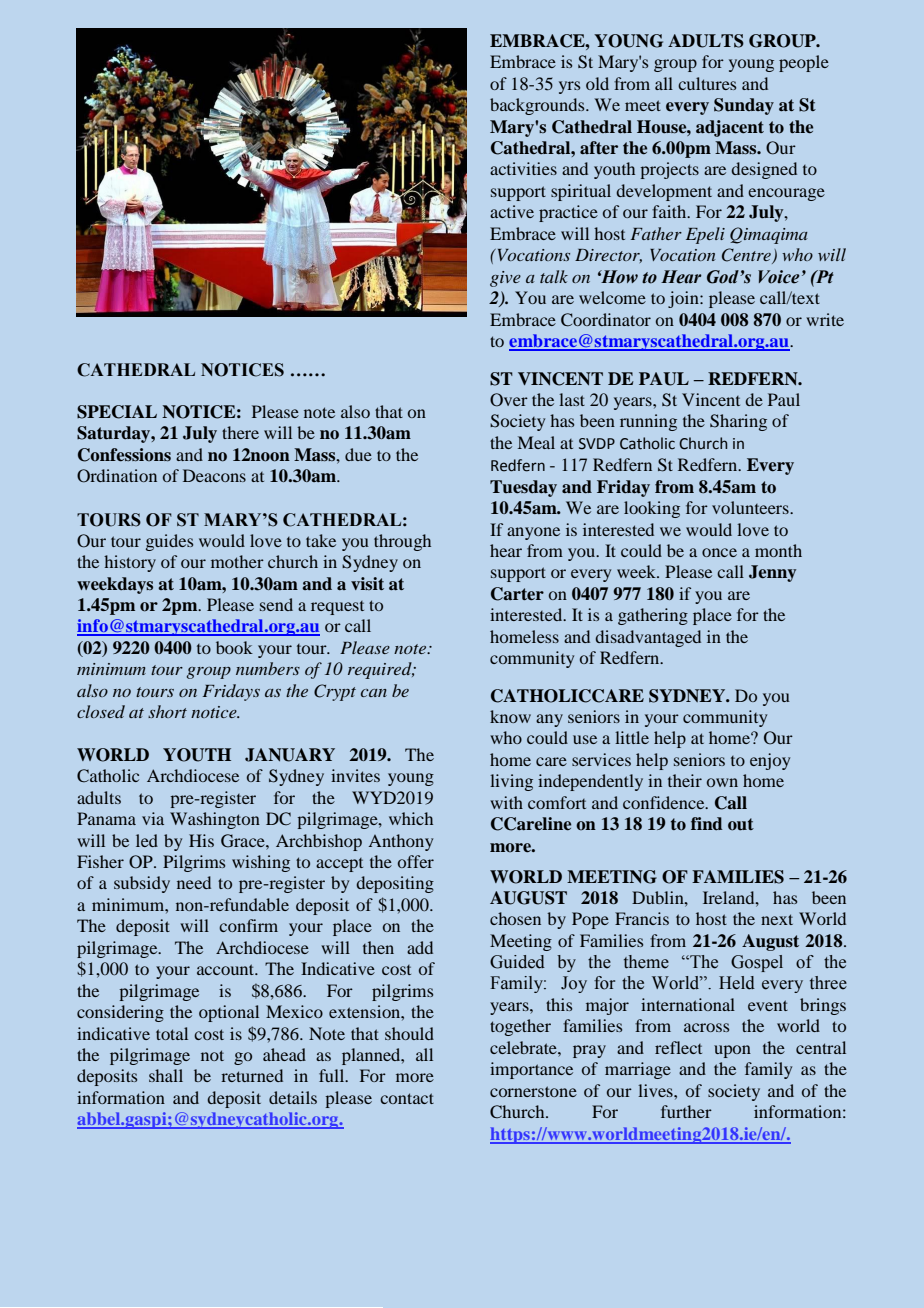 The image size is (924, 1308). I want to click on backgrounds, so click(538, 106).
